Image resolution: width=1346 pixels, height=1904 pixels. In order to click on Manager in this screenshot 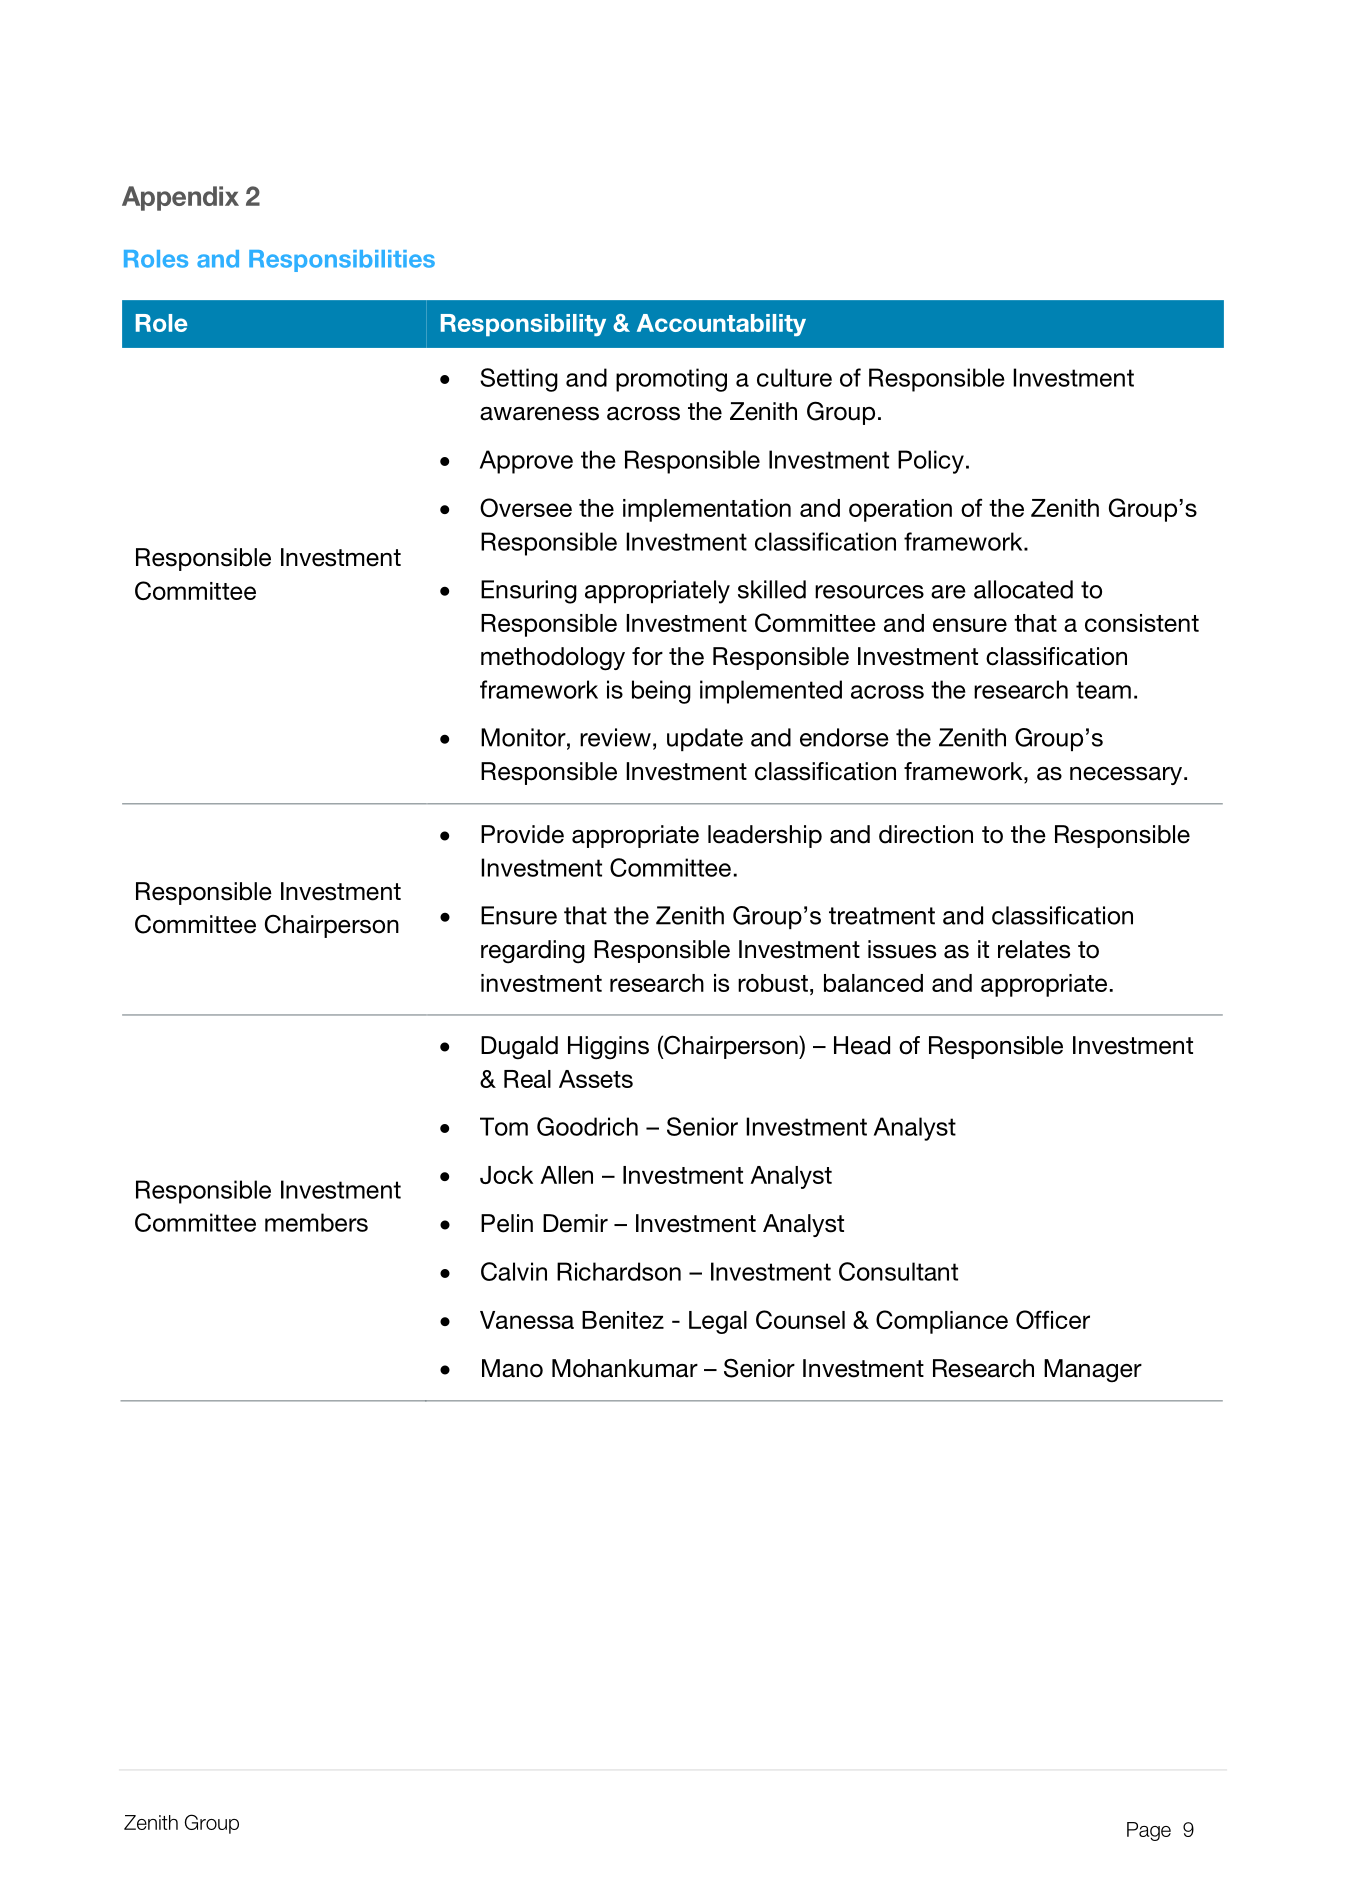, I will do `click(1093, 1371)`.
